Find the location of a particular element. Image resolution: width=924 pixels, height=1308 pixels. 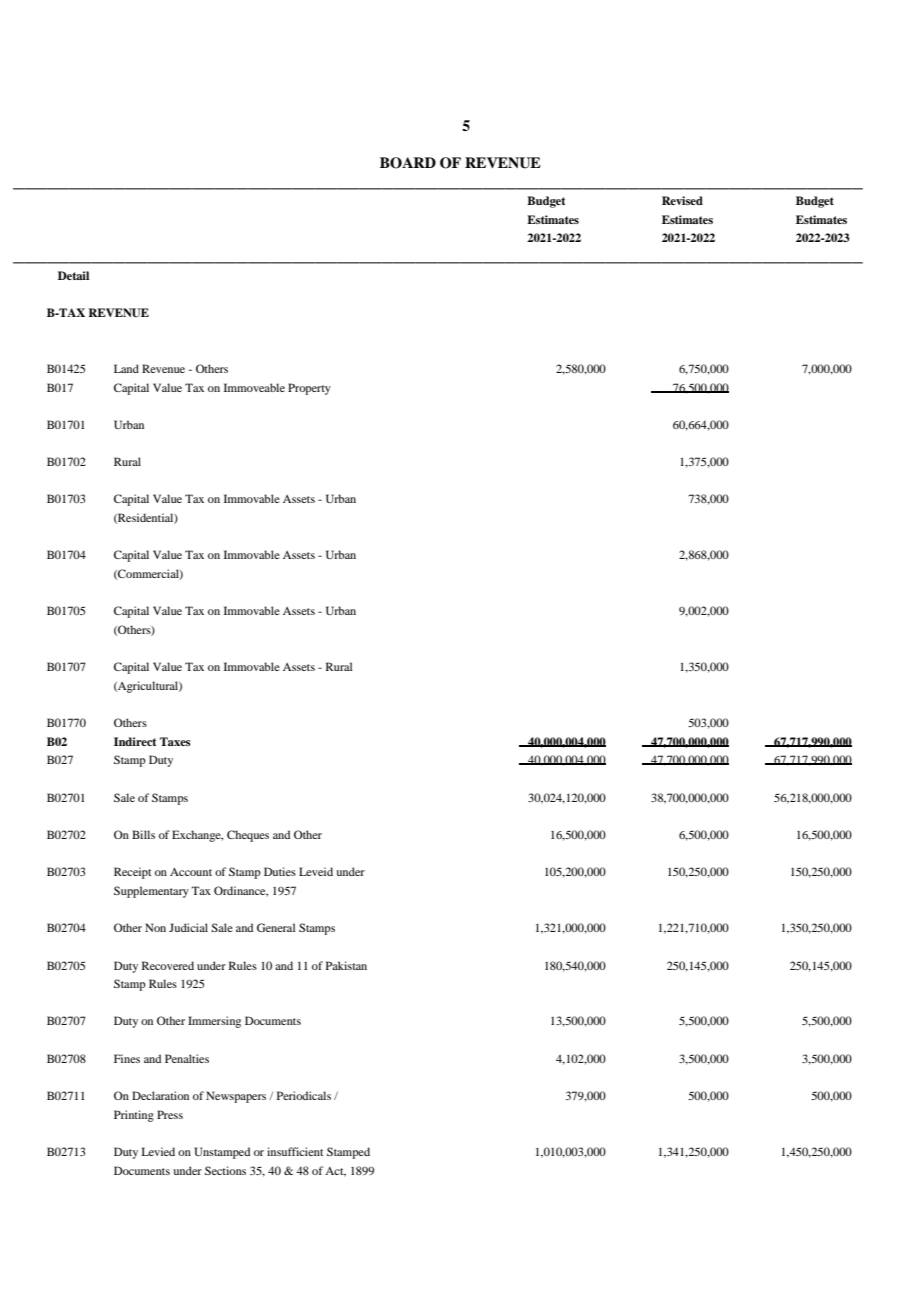

Taxes is located at coordinates (175, 741).
